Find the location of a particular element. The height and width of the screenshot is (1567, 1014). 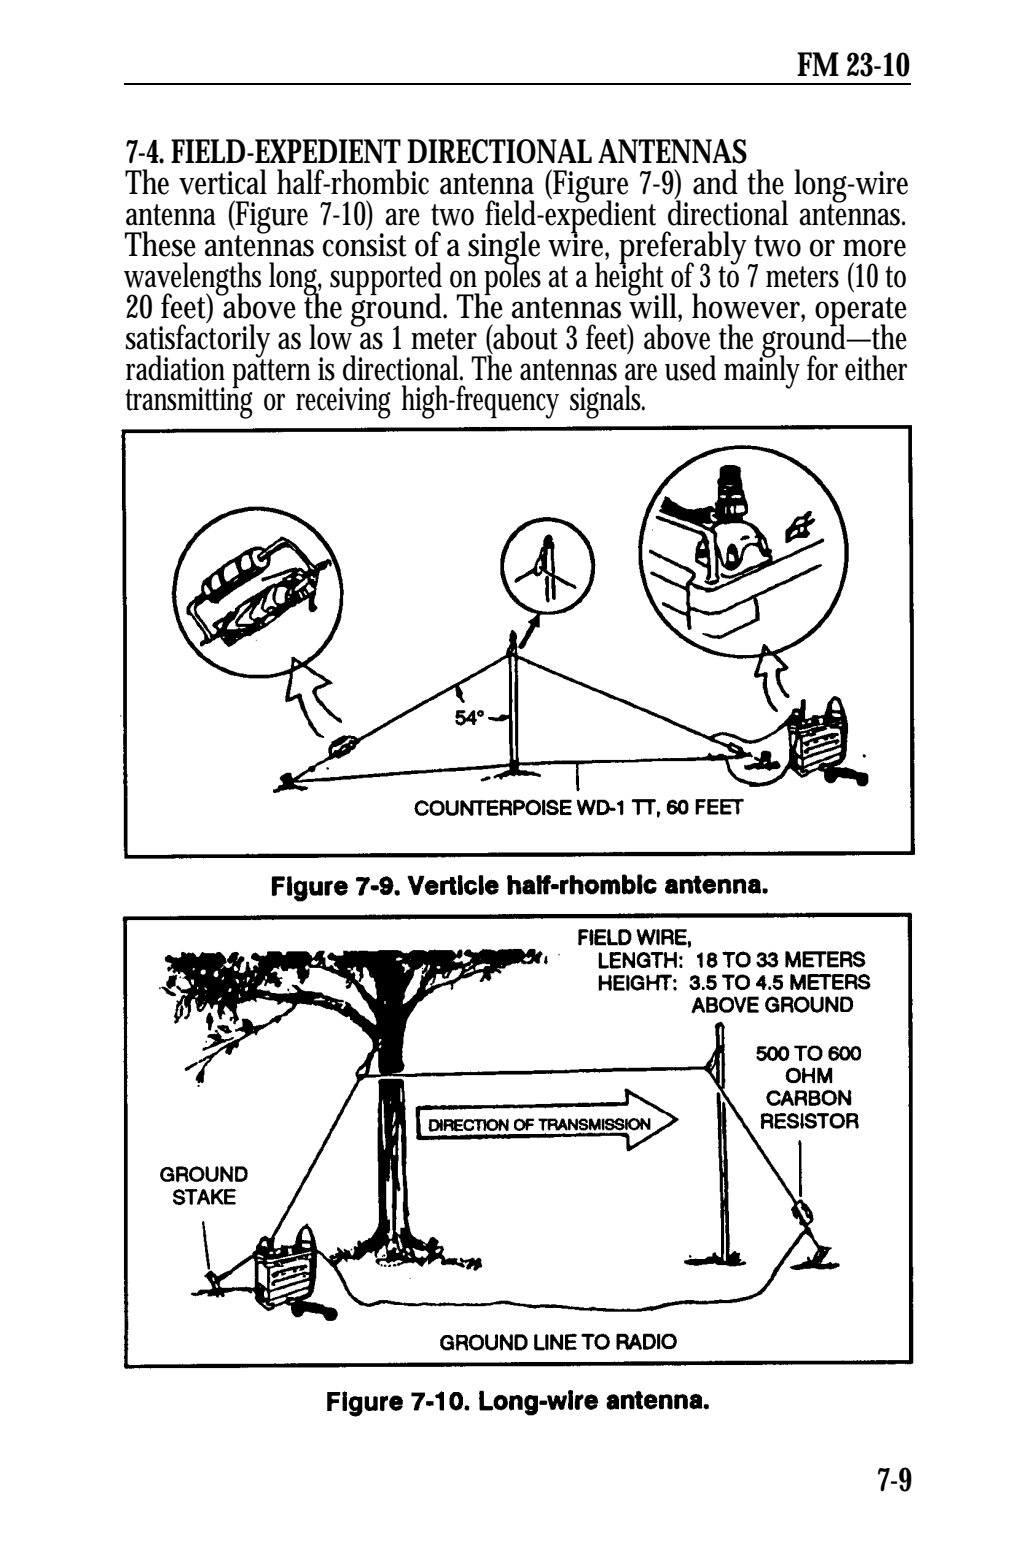

poles is located at coordinates (514, 279).
